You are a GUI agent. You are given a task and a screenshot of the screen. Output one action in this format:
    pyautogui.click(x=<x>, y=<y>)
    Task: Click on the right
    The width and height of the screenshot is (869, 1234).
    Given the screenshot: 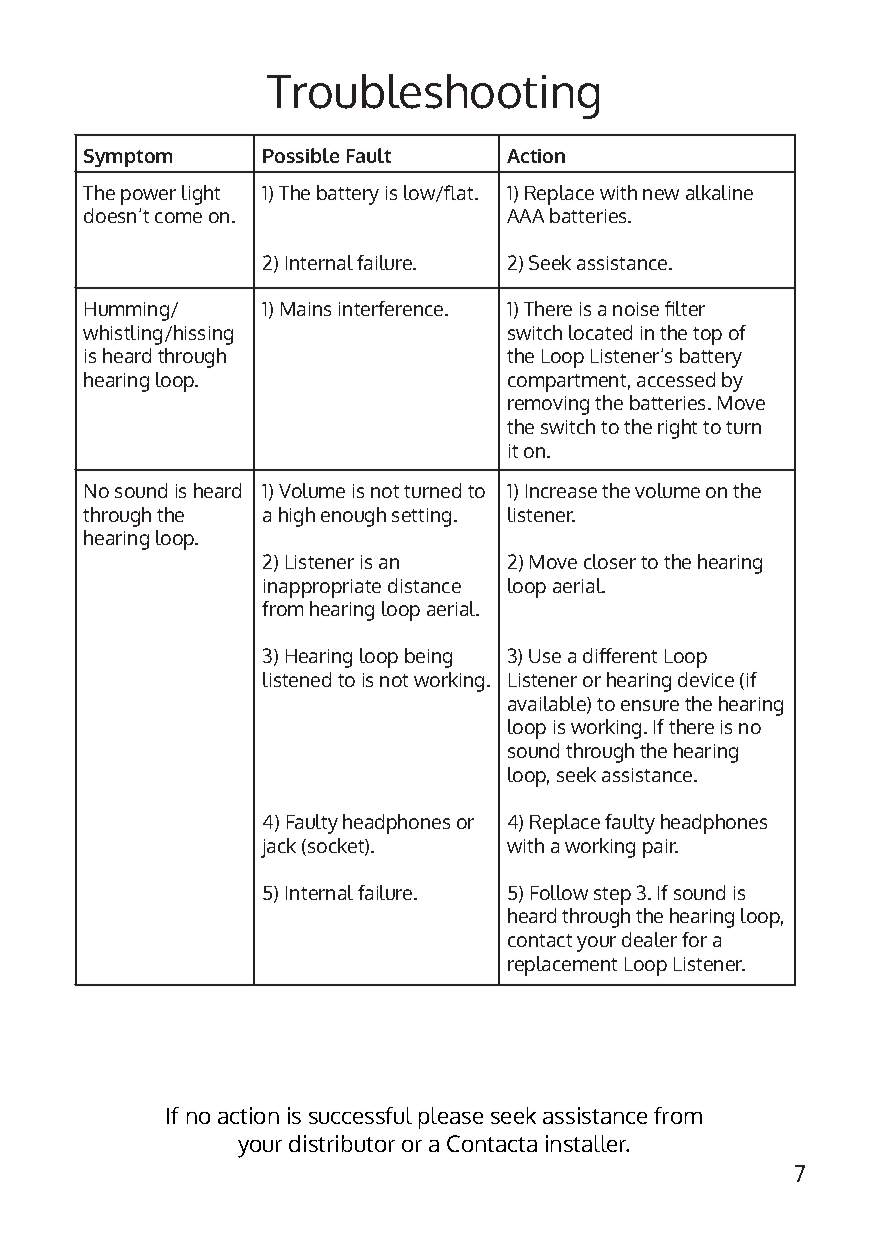 What is the action you would take?
    pyautogui.click(x=677, y=429)
